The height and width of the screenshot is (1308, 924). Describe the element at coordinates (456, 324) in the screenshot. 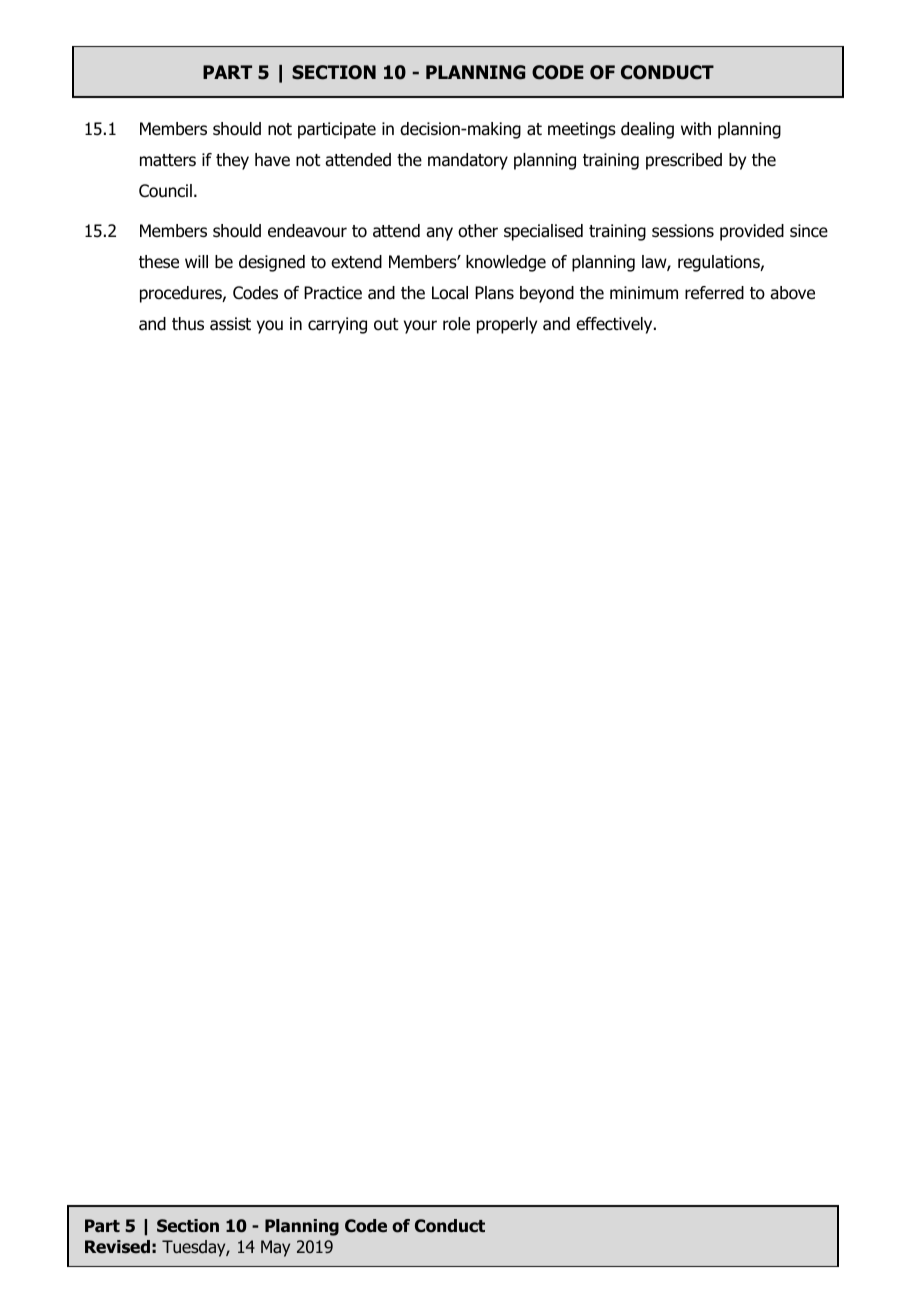

I see `role` at that location.
